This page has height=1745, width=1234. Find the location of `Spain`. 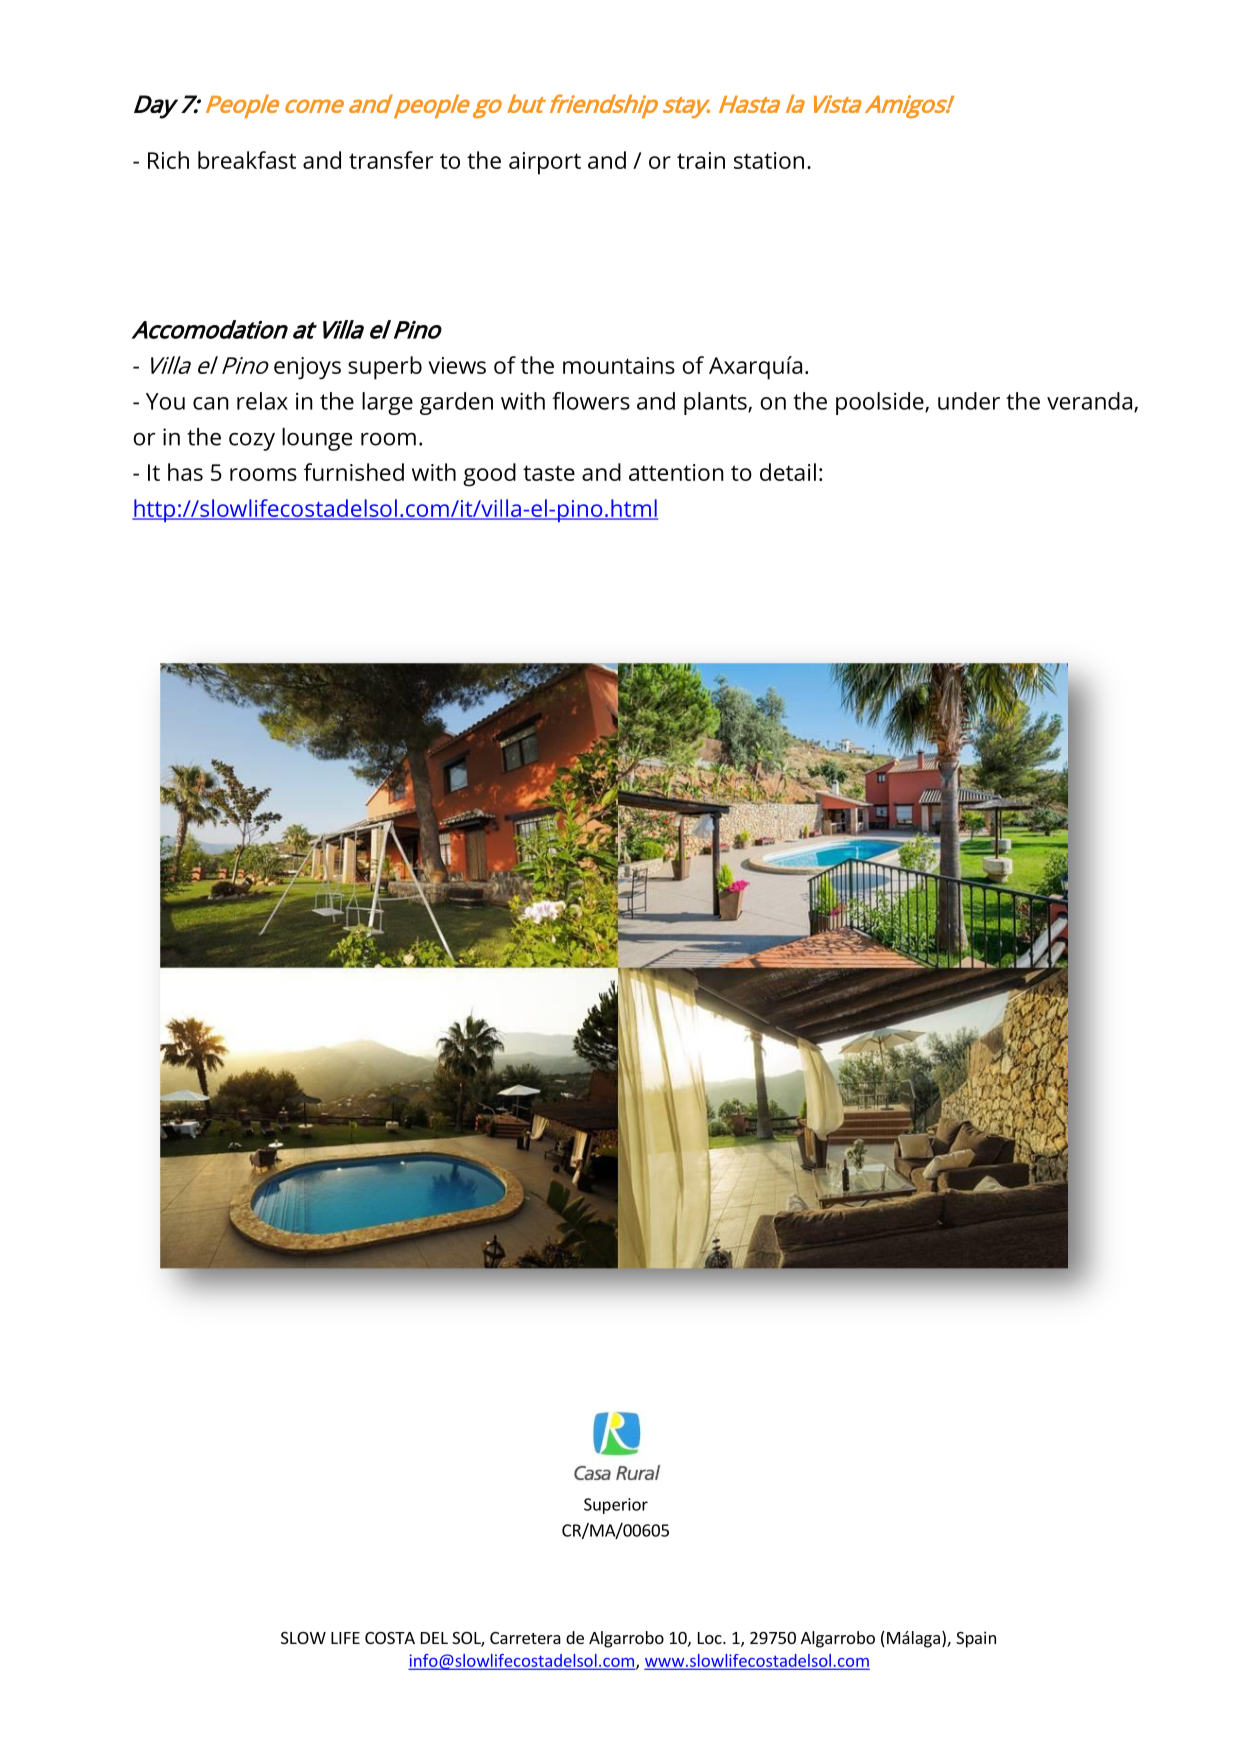

Spain is located at coordinates (976, 1639).
